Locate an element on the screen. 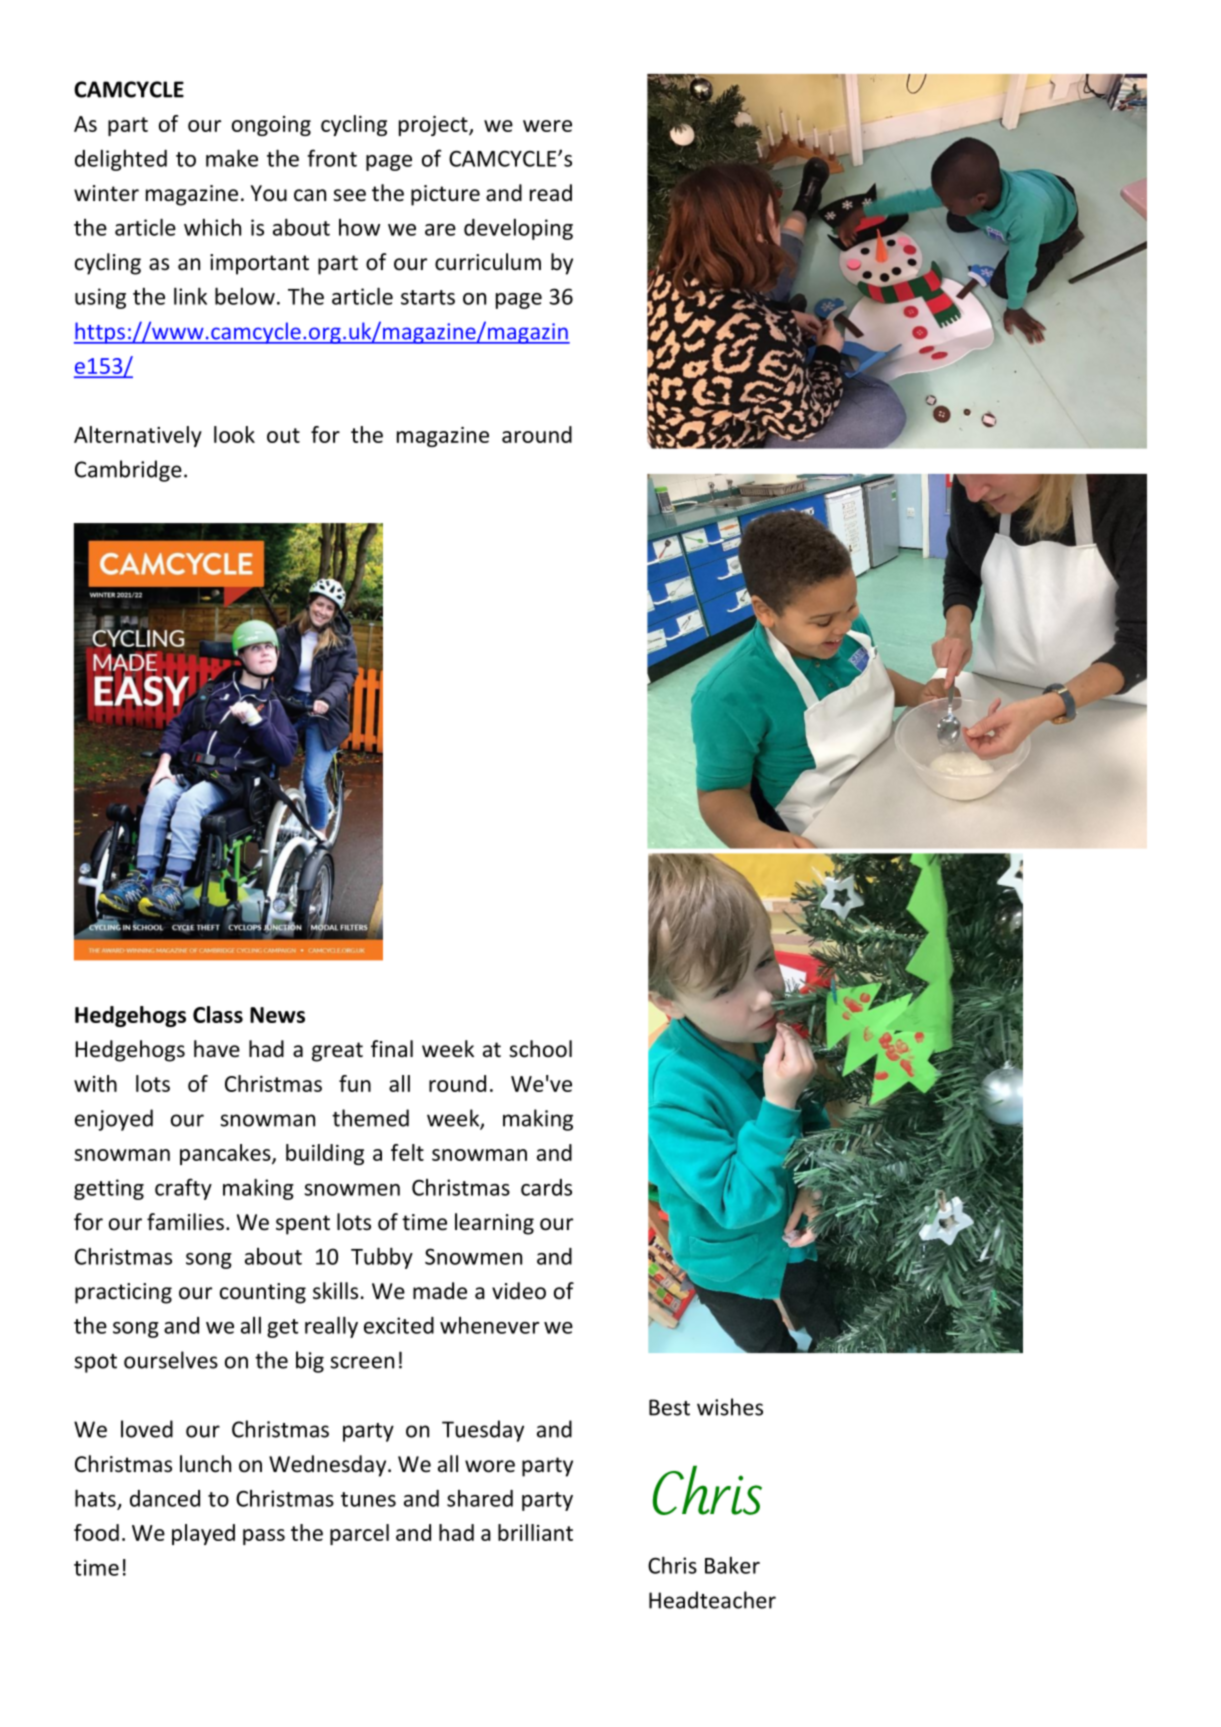 The height and width of the screenshot is (1727, 1221). look is located at coordinates (234, 434).
